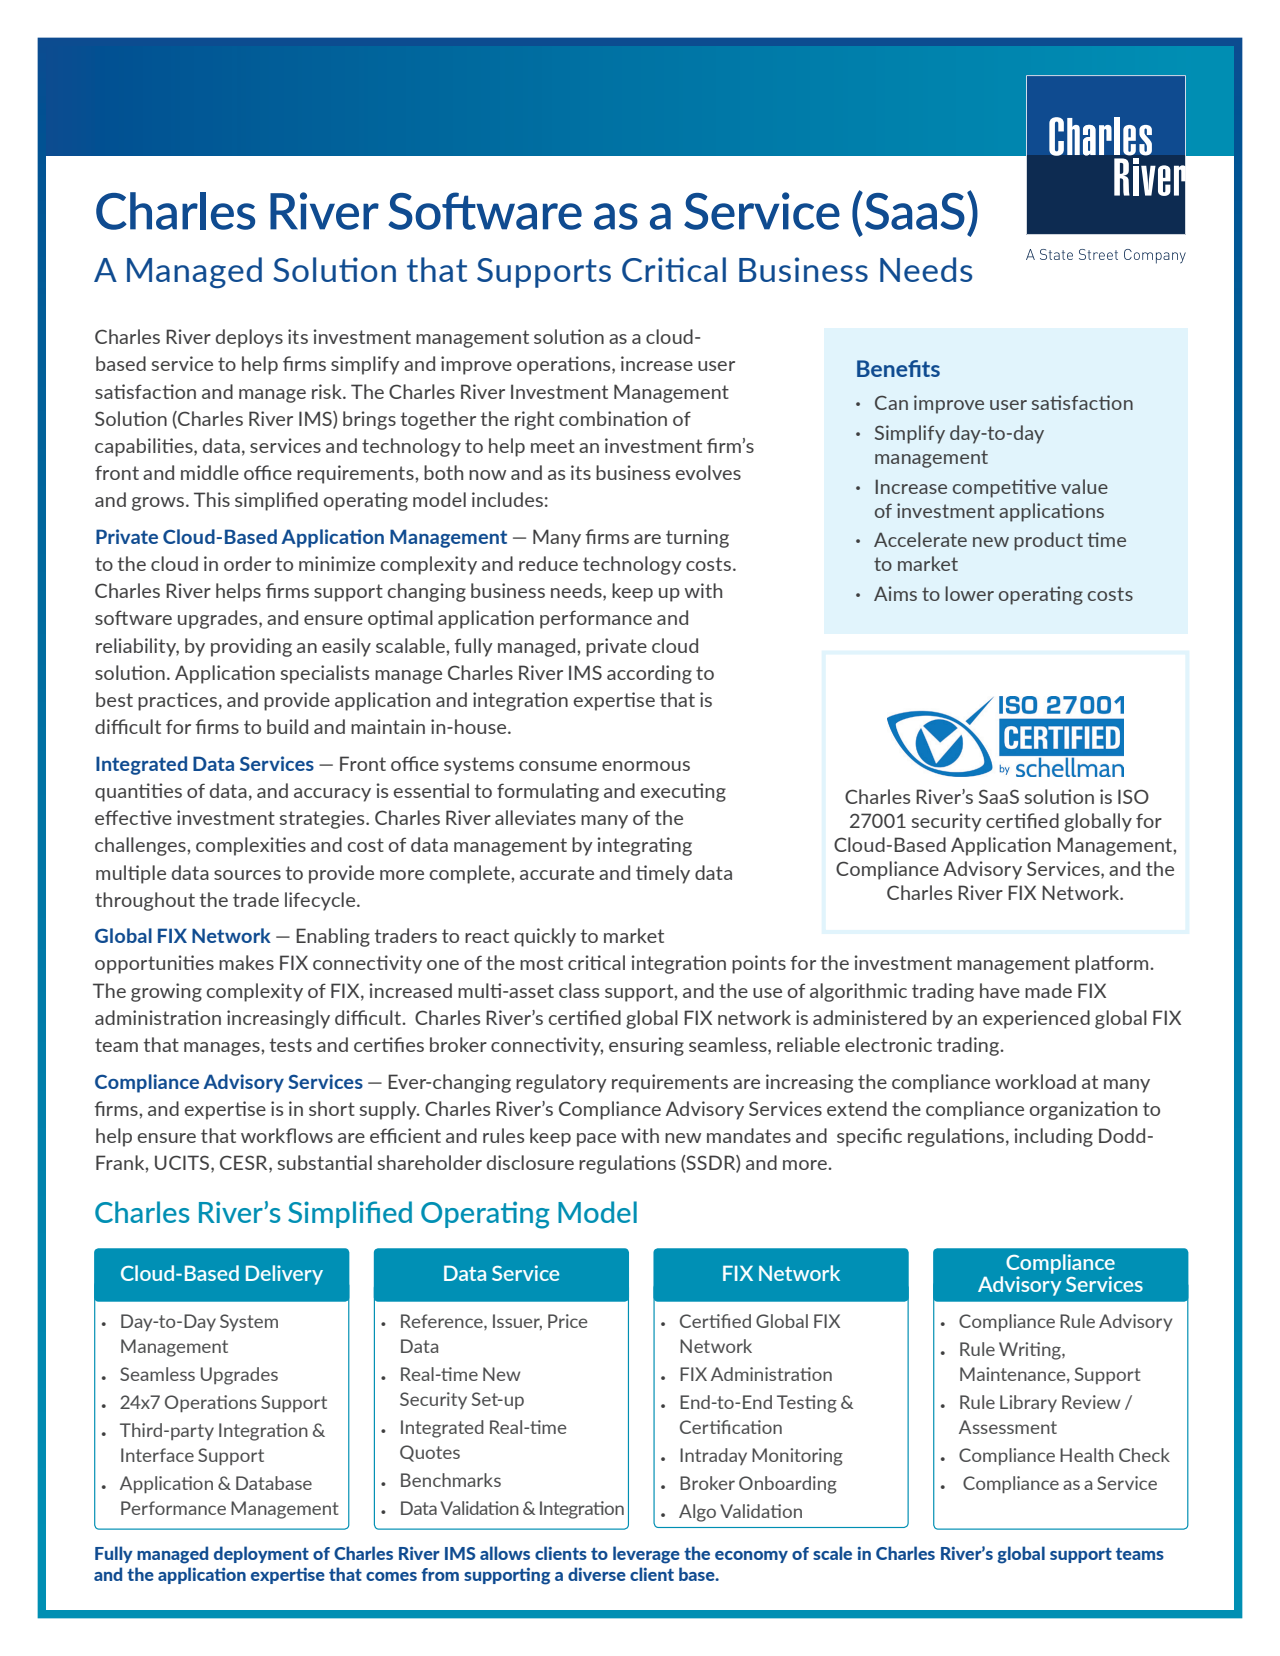  What do you see at coordinates (969, 593) in the image?
I see `lower` at bounding box center [969, 593].
